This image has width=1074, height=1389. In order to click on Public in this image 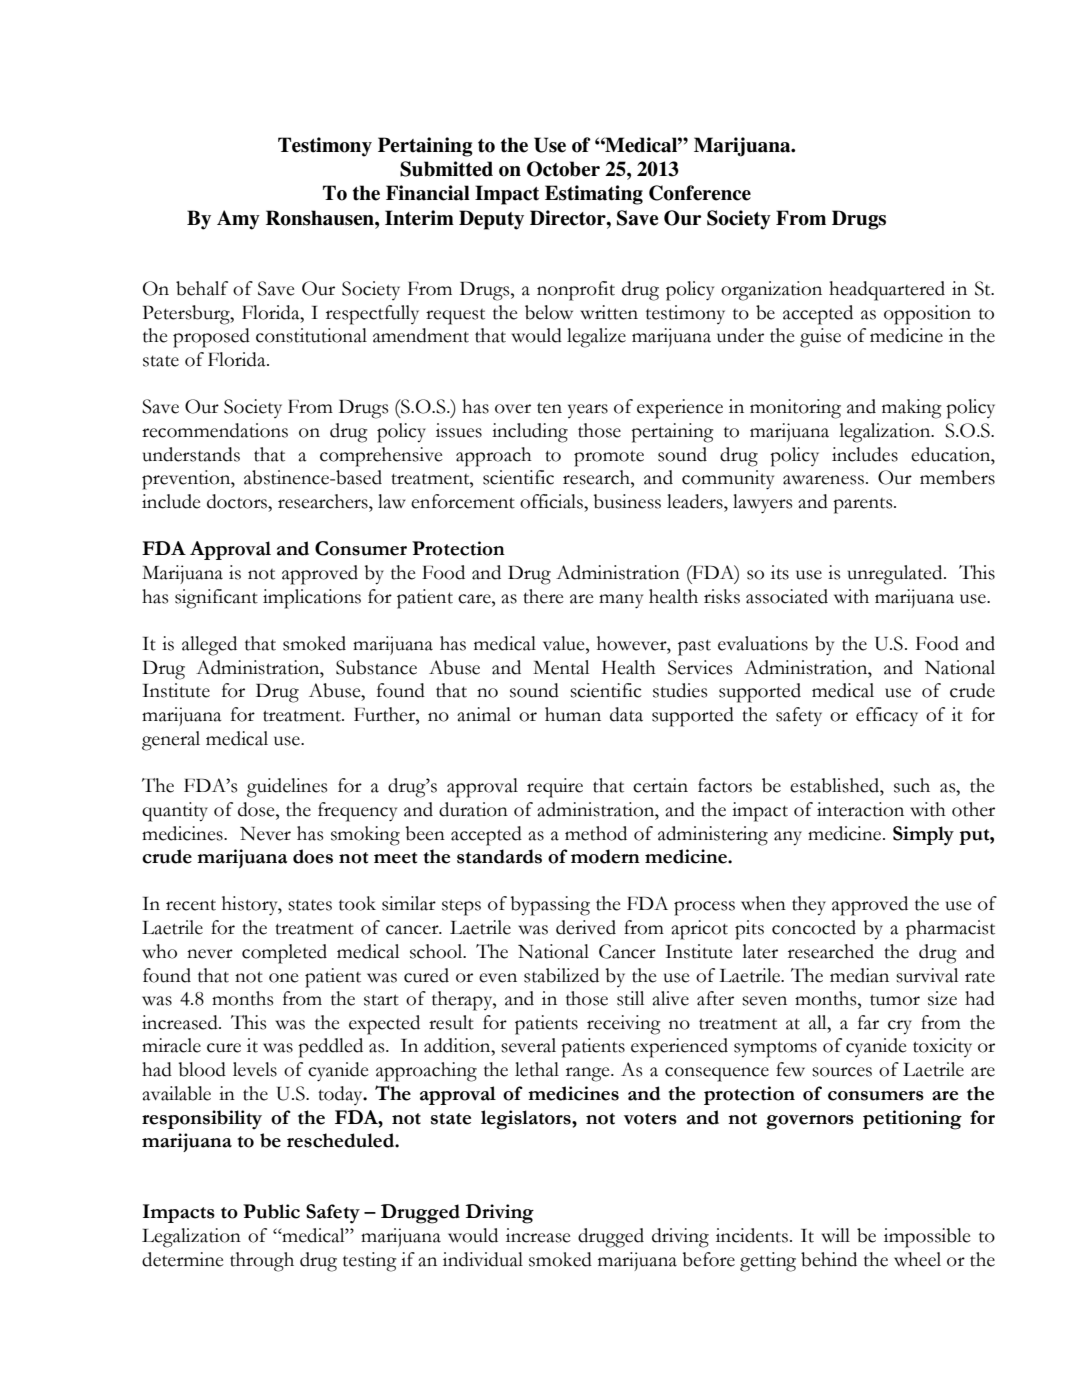, I will do `click(271, 1211)`.
